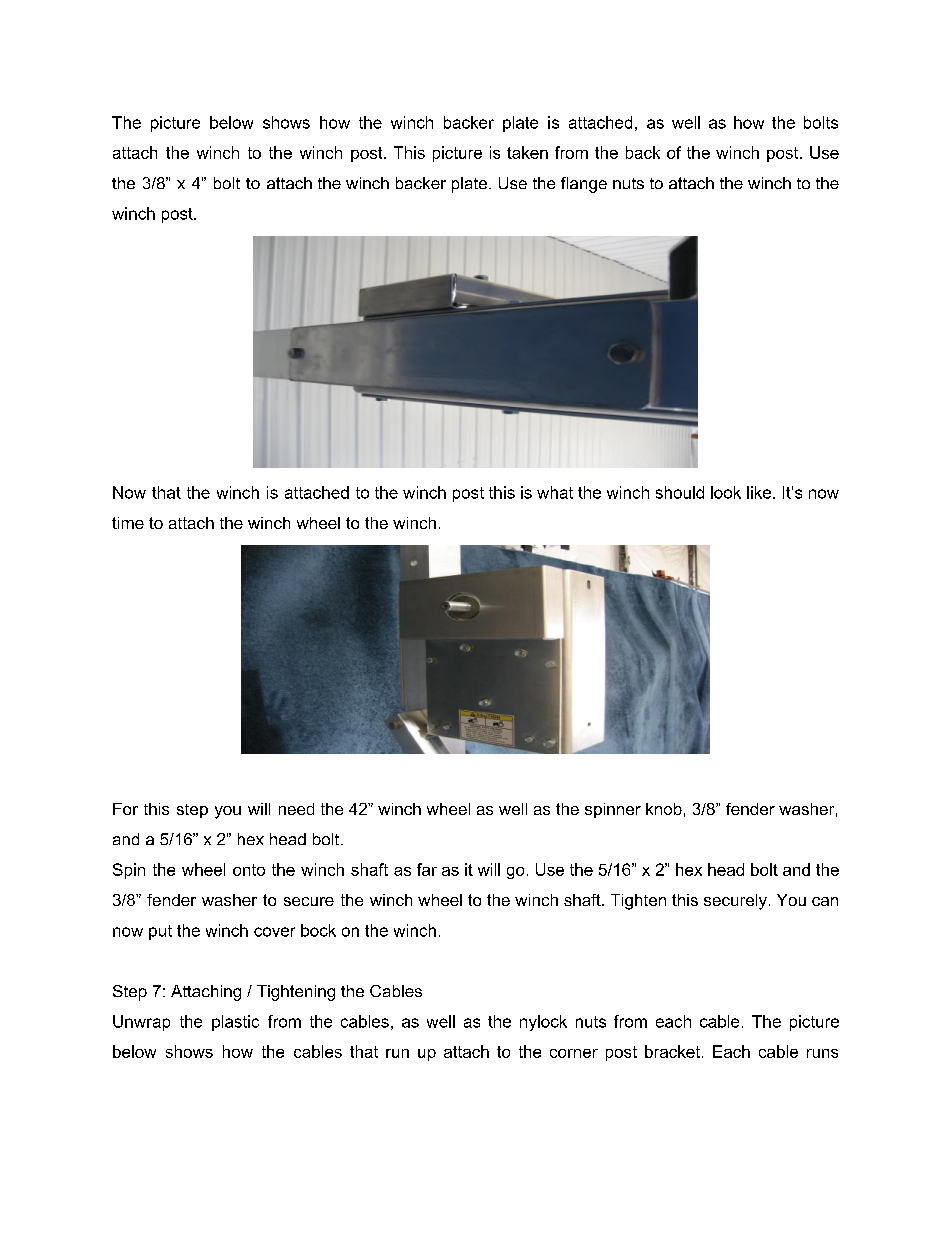  Describe the element at coordinates (584, 185) in the screenshot. I see `flange` at that location.
